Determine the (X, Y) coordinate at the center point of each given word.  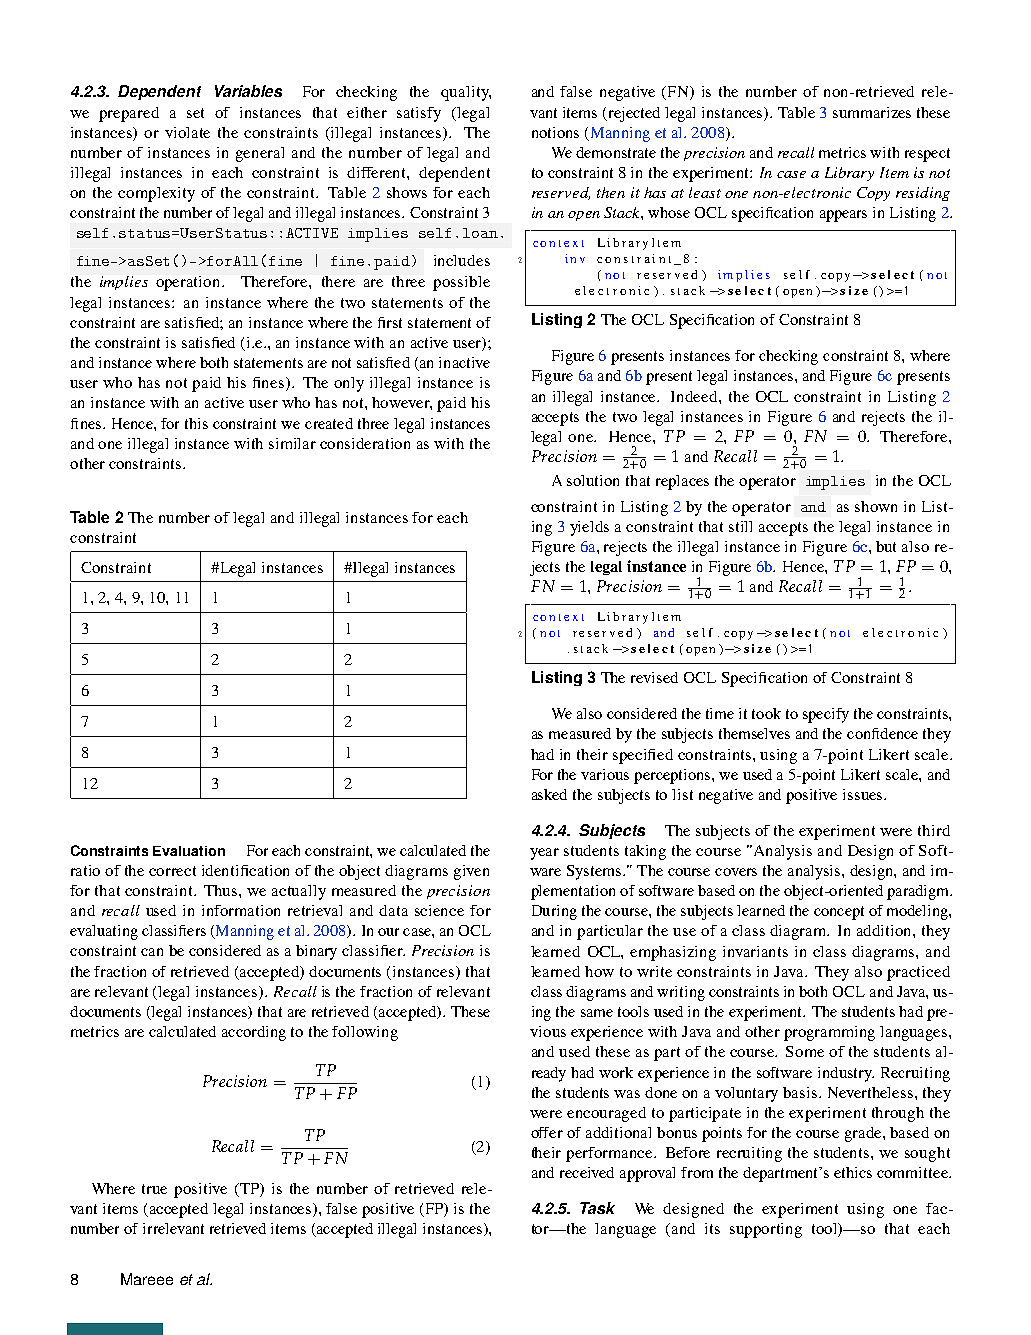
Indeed (695, 396)
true (154, 1189)
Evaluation (189, 851)
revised (654, 677)
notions (555, 132)
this (196, 423)
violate (187, 132)
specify (826, 715)
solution (593, 480)
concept (839, 913)
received (587, 1172)
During (554, 912)
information (241, 910)
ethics (853, 1172)
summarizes (872, 112)
